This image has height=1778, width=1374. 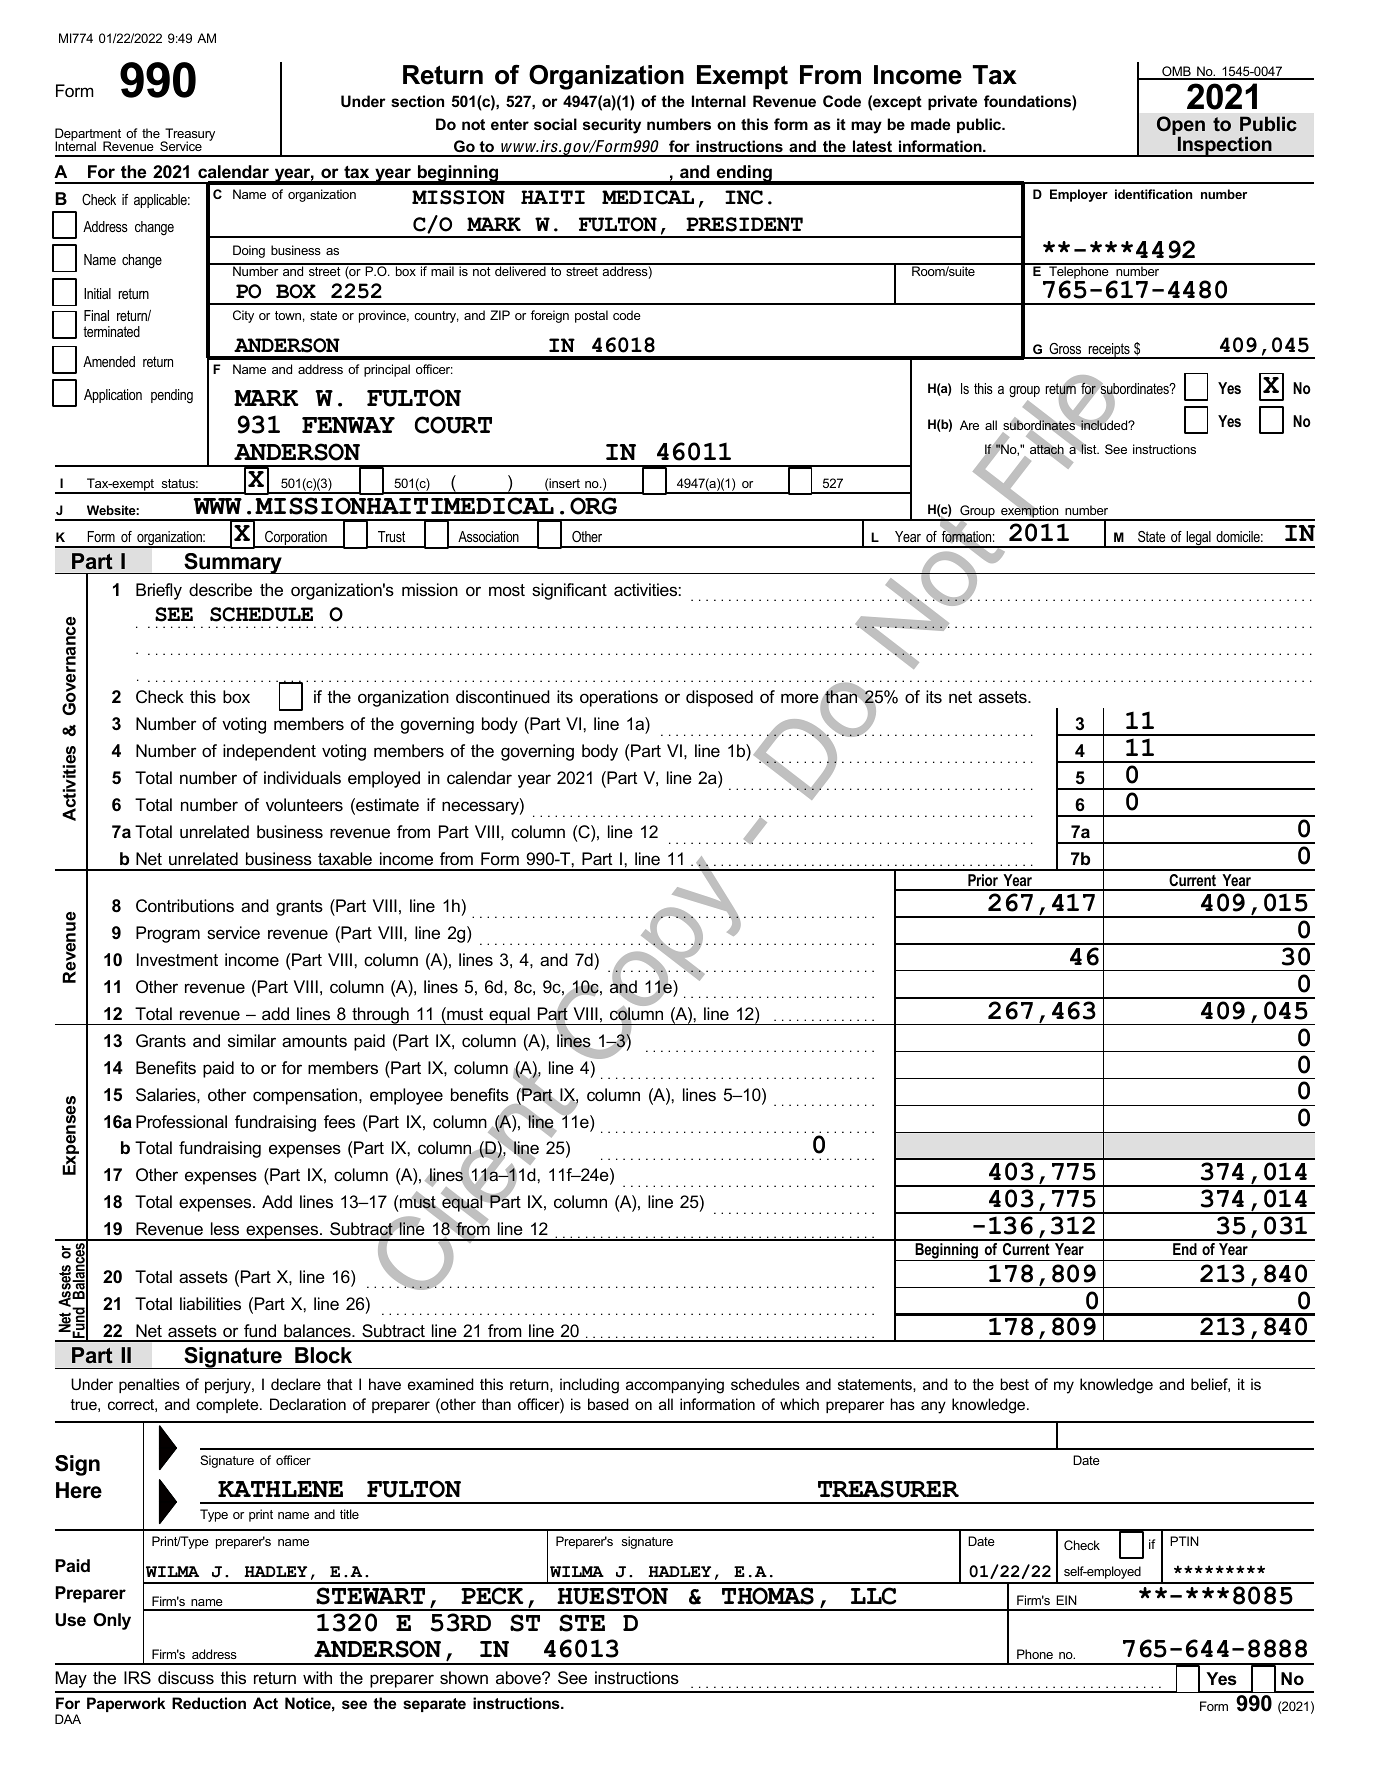 What do you see at coordinates (675, 1386) in the image?
I see `accompanying` at bounding box center [675, 1386].
